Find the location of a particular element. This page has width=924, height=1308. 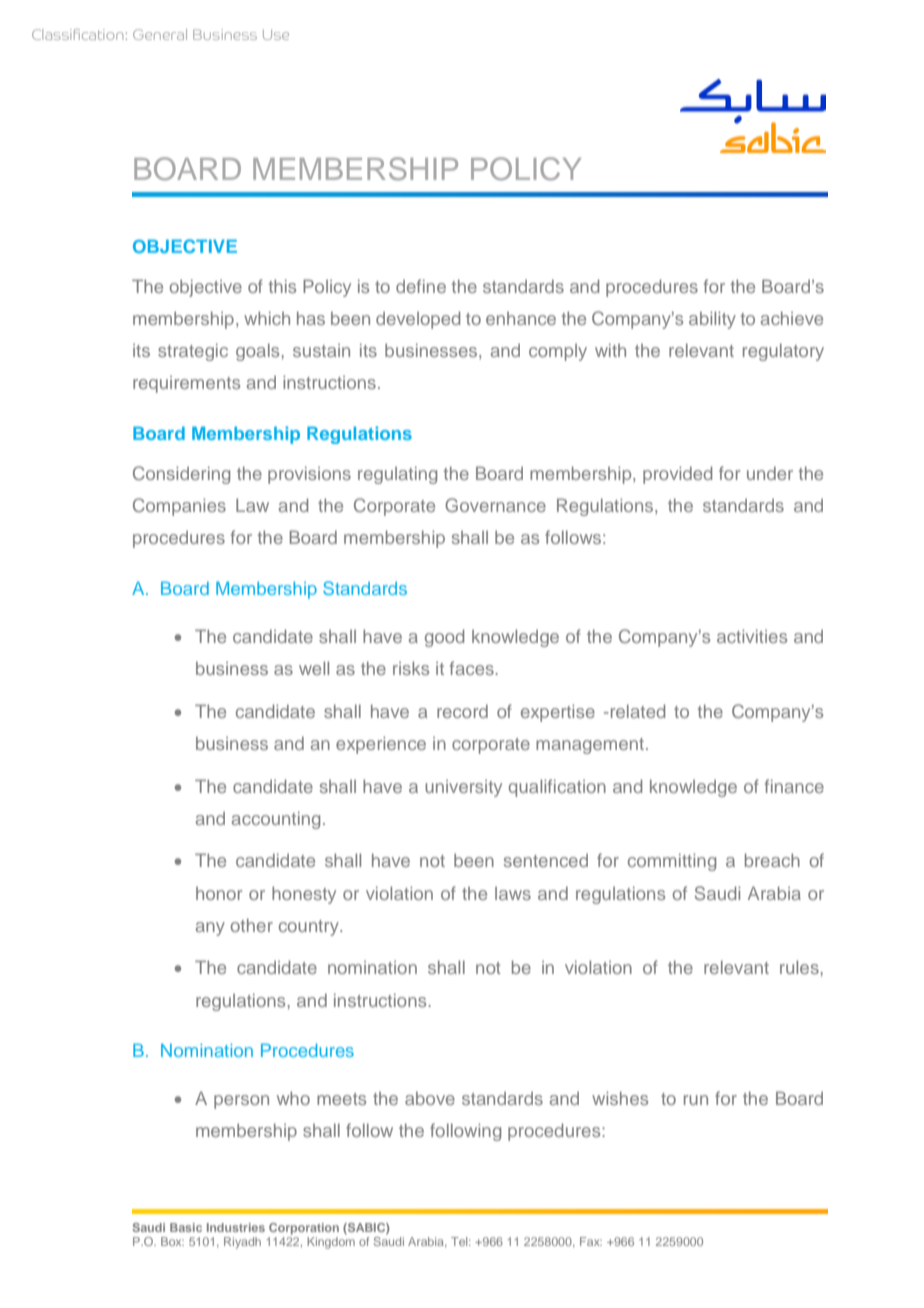

activities is located at coordinates (752, 636).
